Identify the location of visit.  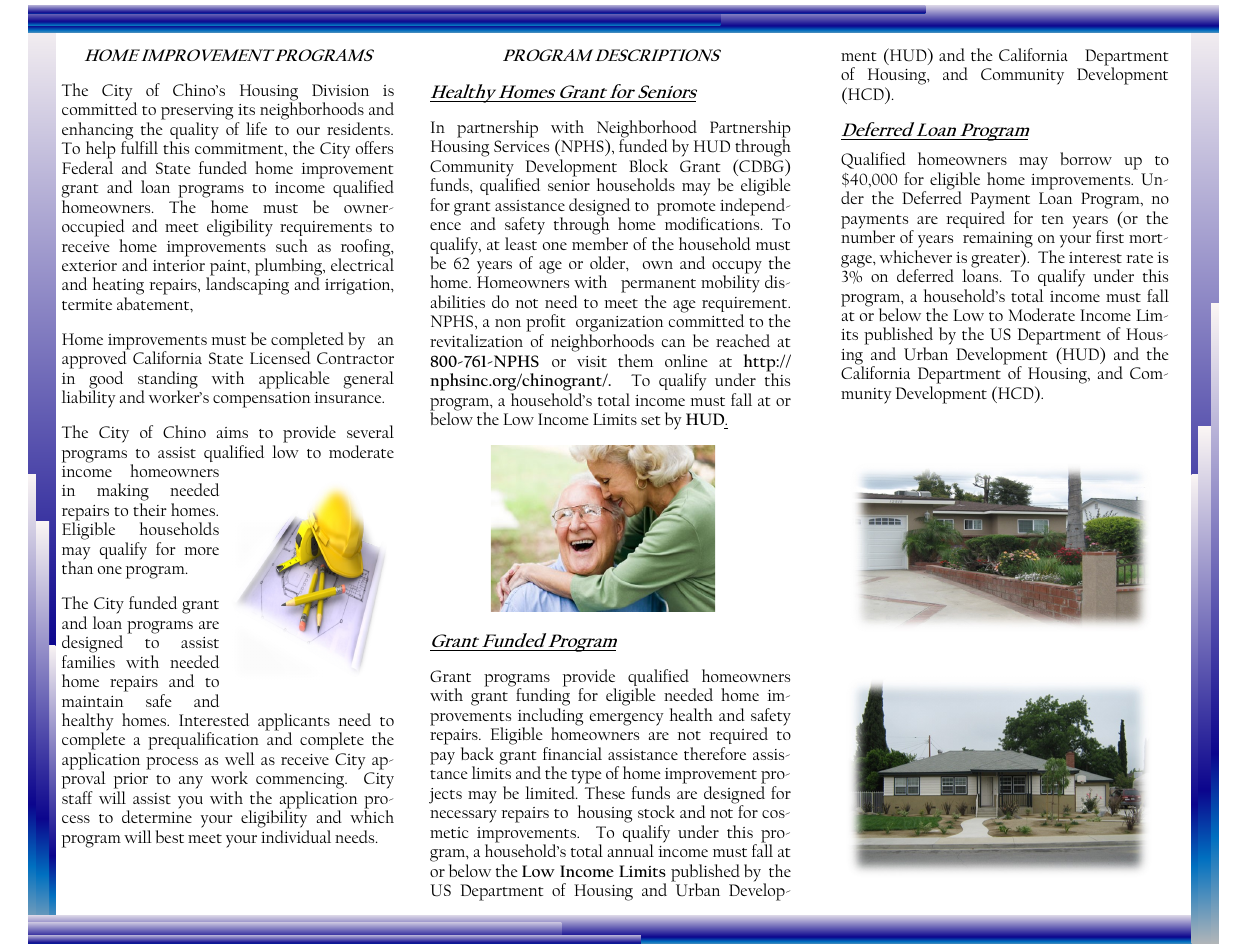
(592, 361).
